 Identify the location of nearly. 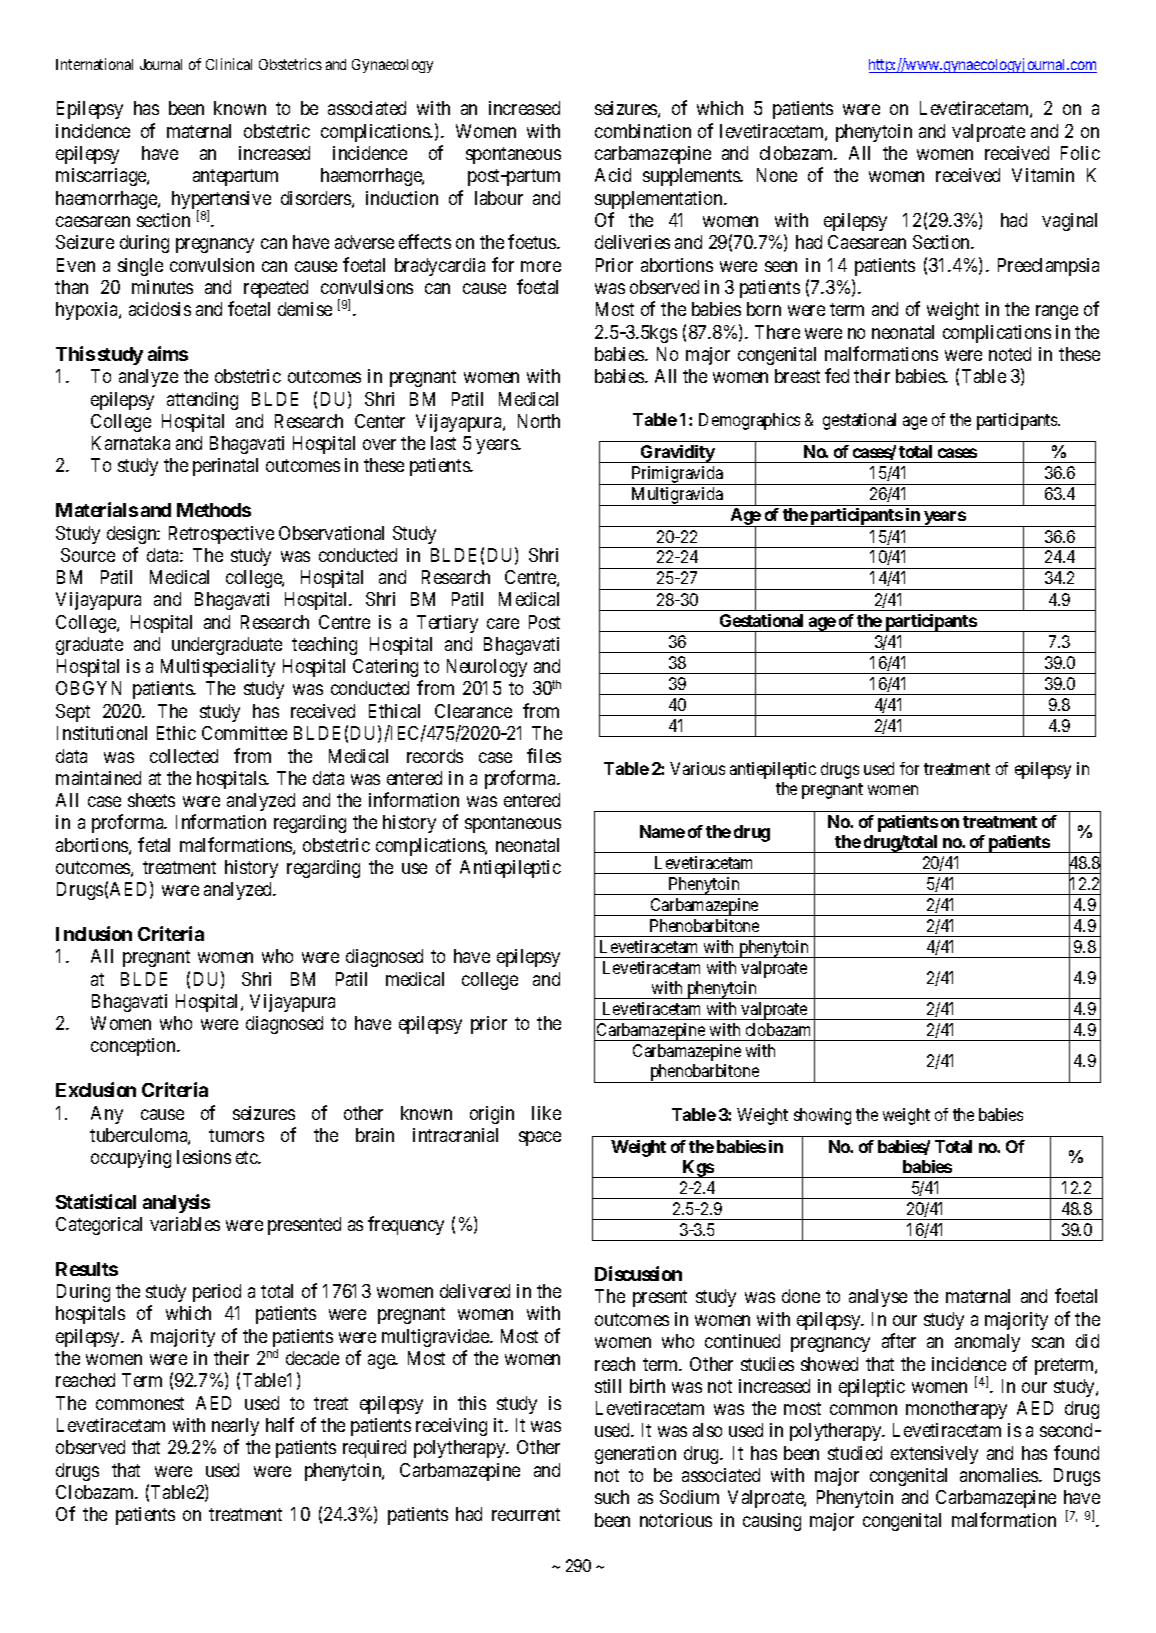
(235, 1427).
